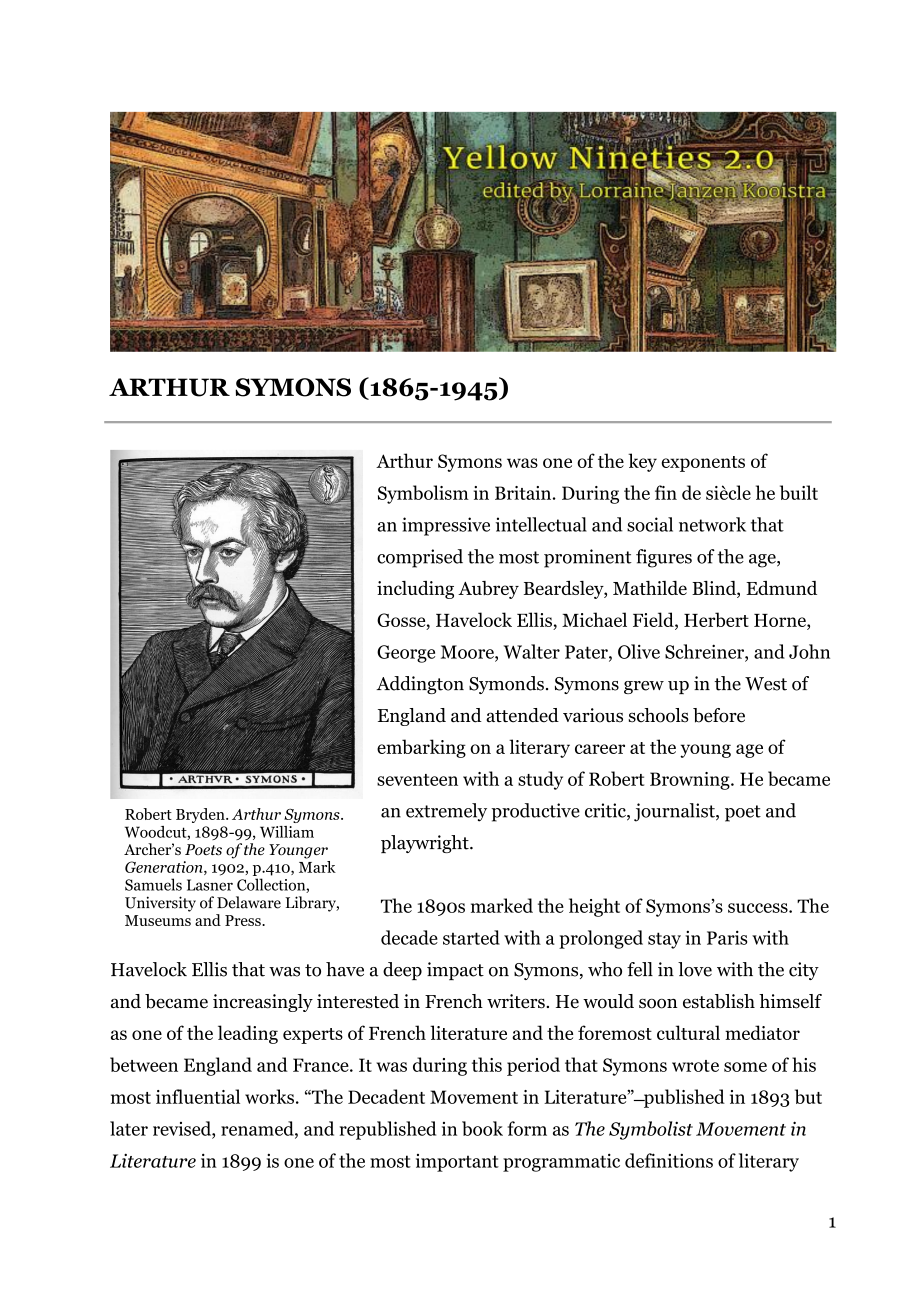 This page has width=924, height=1308. What do you see at coordinates (703, 464) in the page?
I see `exponents` at bounding box center [703, 464].
